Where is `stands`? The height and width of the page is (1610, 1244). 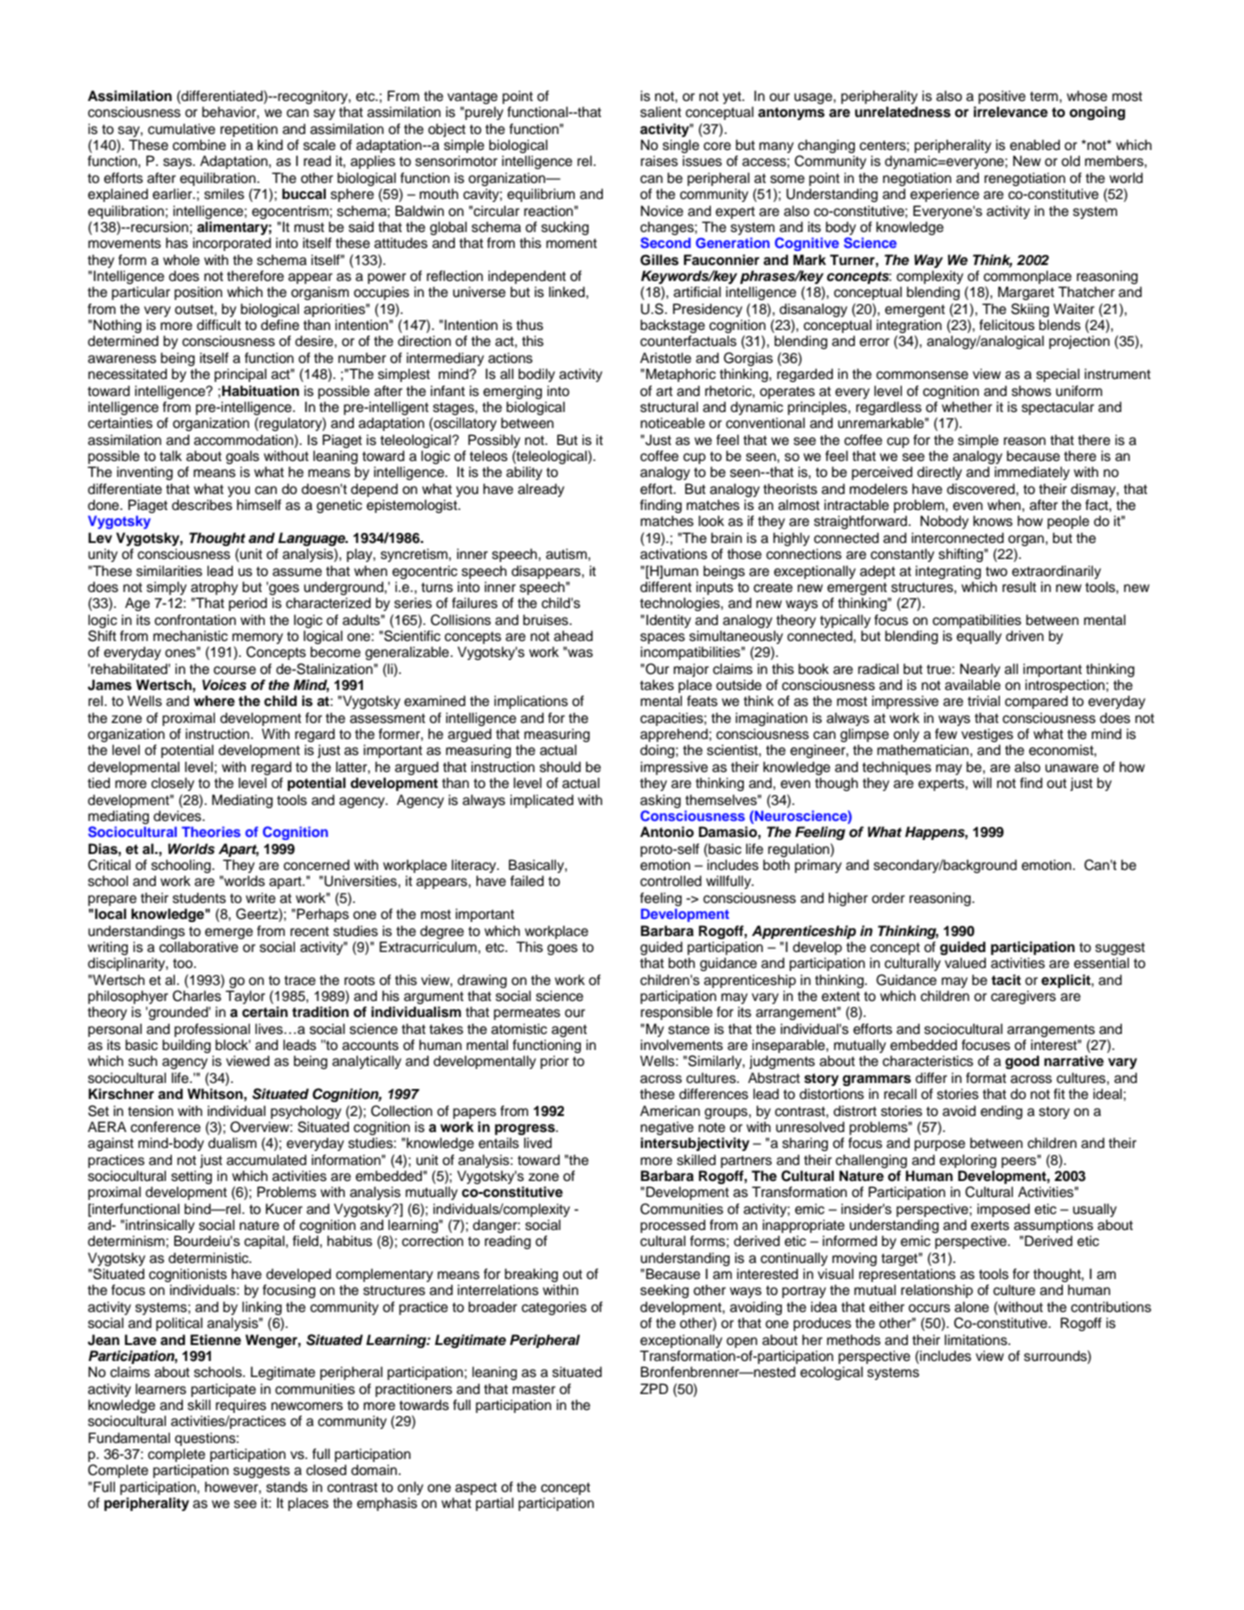 stands is located at coordinates (287, 1487).
